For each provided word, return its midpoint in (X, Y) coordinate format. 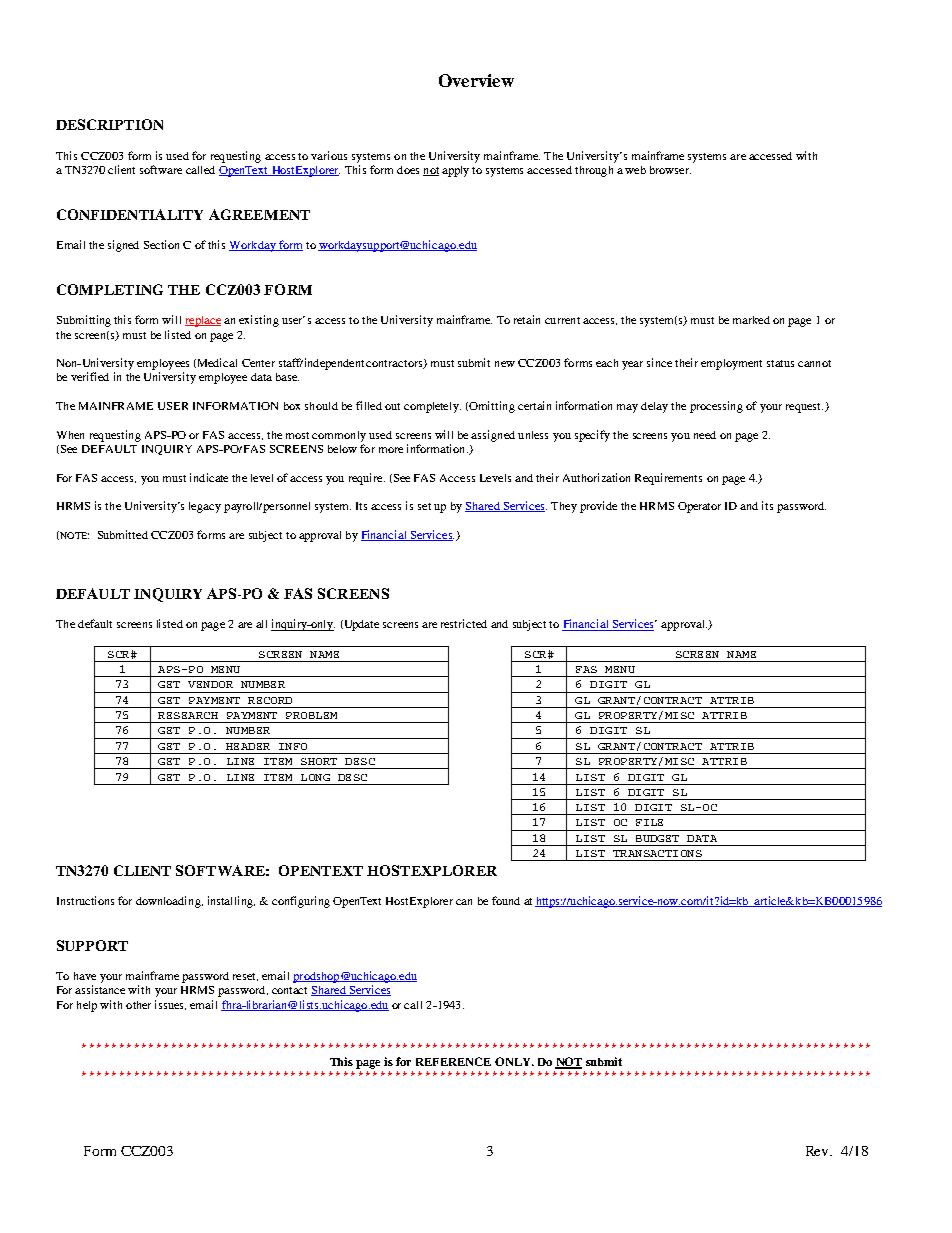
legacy (205, 507)
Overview (476, 80)
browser (670, 170)
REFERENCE (453, 1061)
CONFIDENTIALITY (130, 214)
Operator (699, 507)
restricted (464, 623)
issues (170, 1005)
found (506, 900)
